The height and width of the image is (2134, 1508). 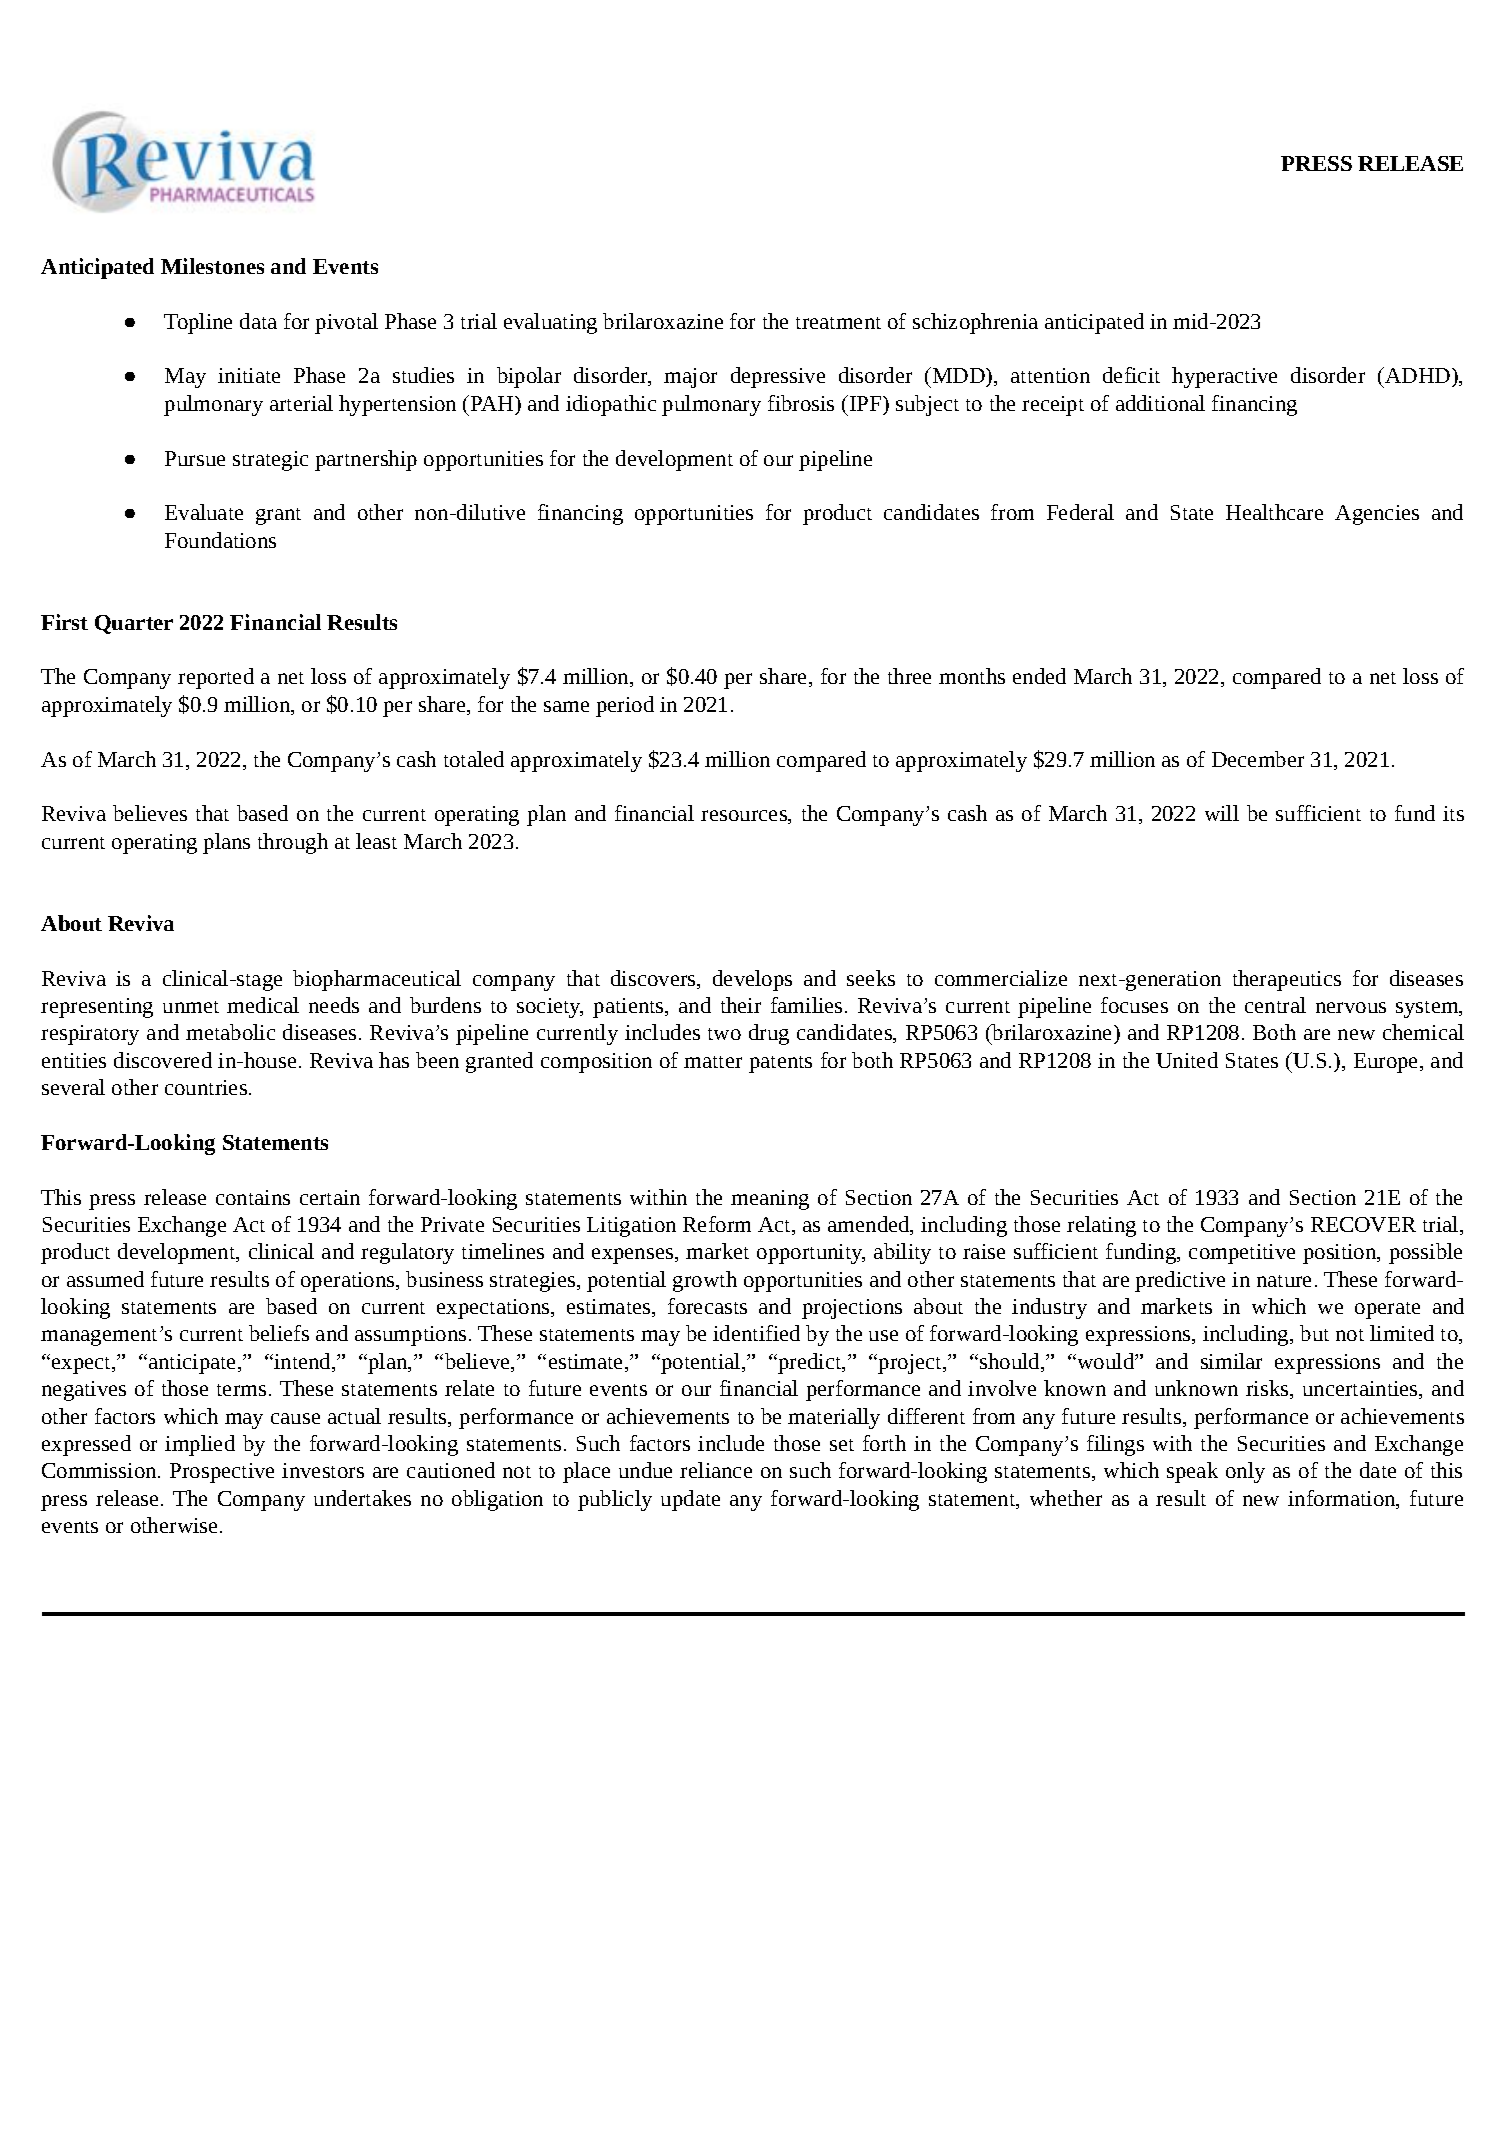 I want to click on data, so click(x=258, y=321).
